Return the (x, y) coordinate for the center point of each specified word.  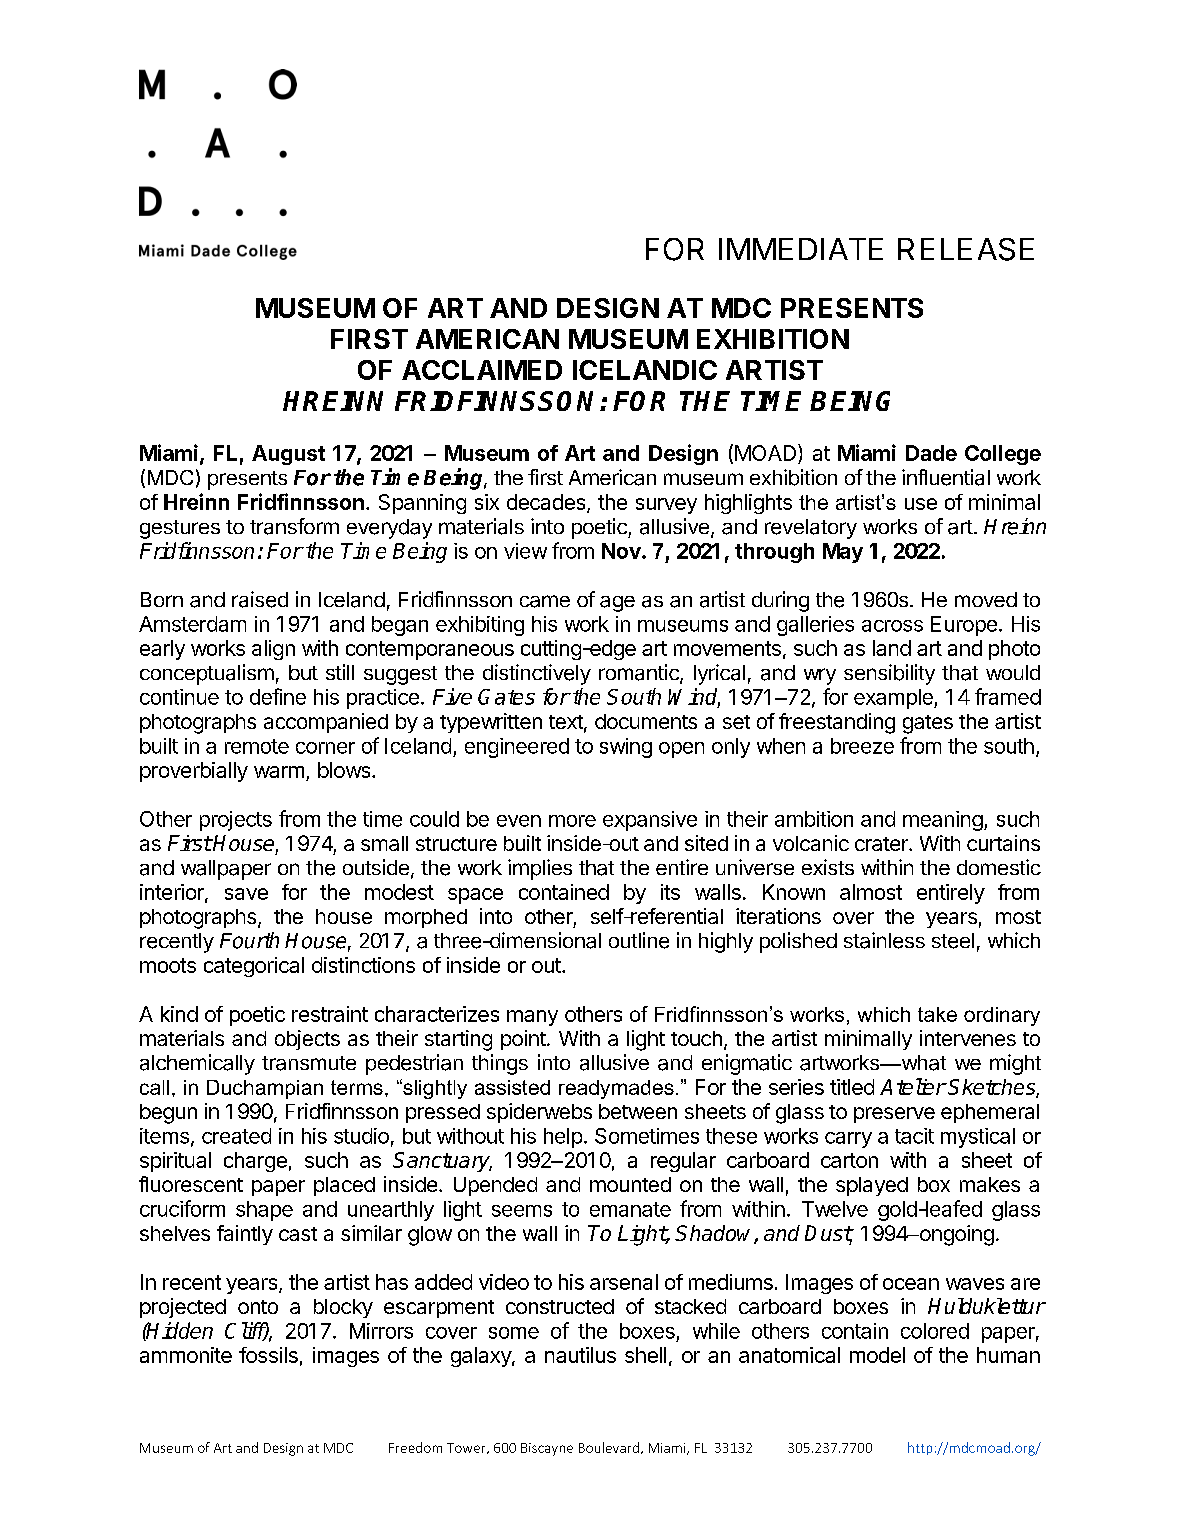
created (236, 1136)
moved (986, 599)
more (572, 821)
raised (260, 599)
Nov (622, 551)
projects (236, 821)
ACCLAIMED (482, 370)
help (563, 1138)
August (288, 455)
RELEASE (966, 249)
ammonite (186, 1355)
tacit (914, 1136)
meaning (943, 821)
